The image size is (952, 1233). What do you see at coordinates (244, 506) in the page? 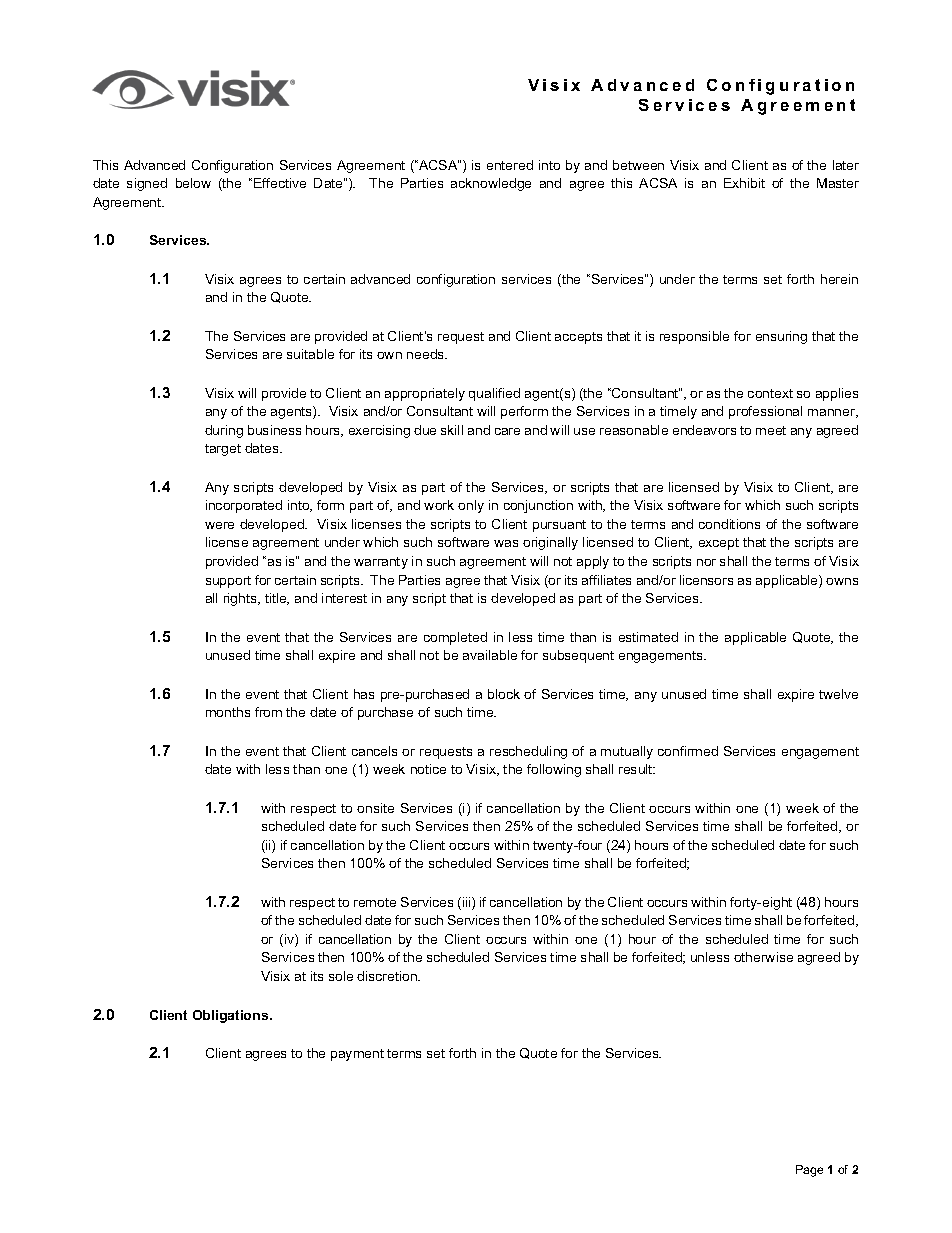
I see `incorporated` at bounding box center [244, 506].
